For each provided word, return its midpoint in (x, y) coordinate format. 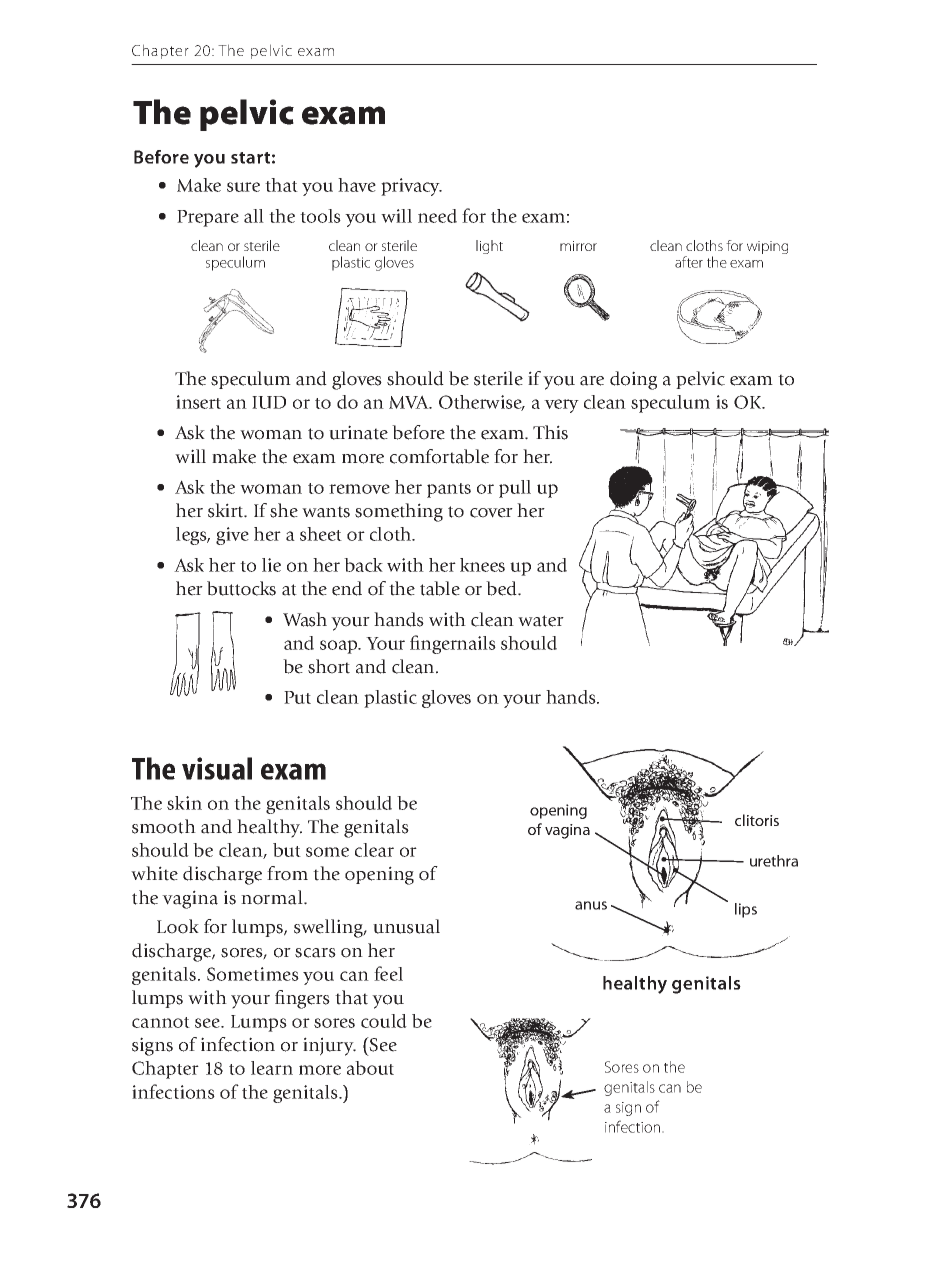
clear (374, 850)
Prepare (208, 218)
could (384, 1021)
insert (198, 402)
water (541, 621)
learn (272, 1068)
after (689, 262)
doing (633, 380)
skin (184, 803)
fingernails (453, 644)
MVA (410, 402)
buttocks (241, 588)
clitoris (757, 820)
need (437, 216)
